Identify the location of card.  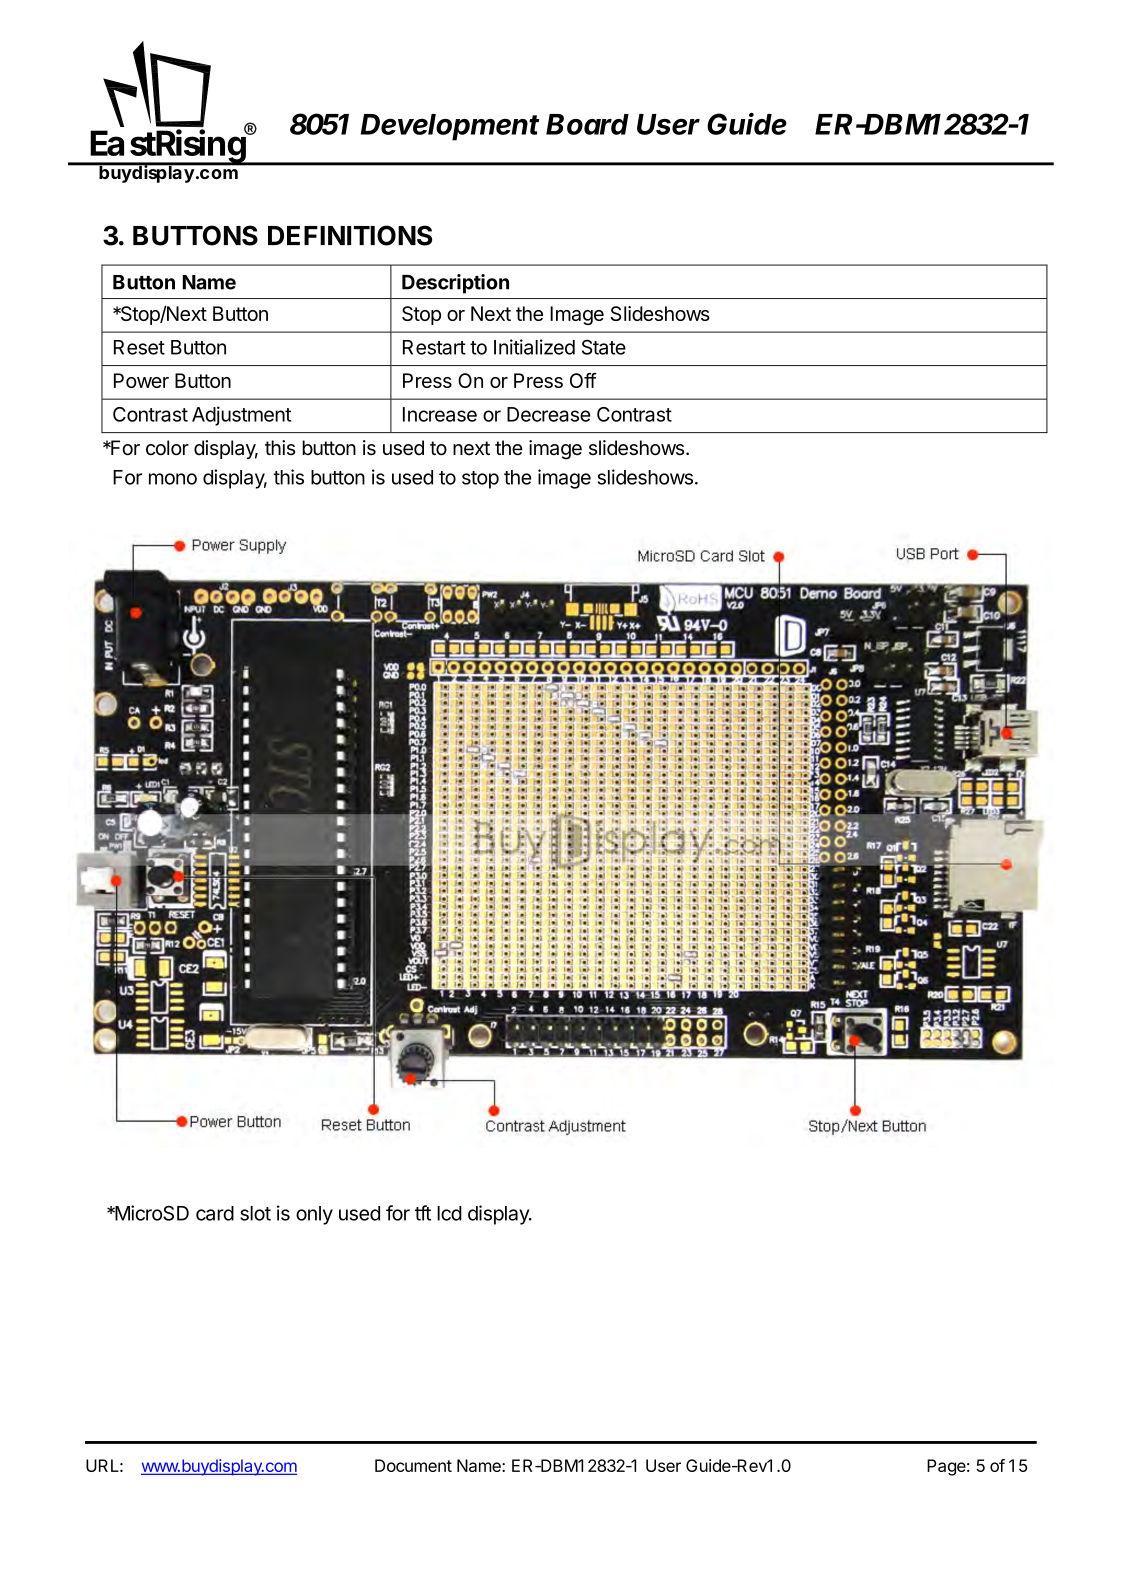
(215, 1213).
